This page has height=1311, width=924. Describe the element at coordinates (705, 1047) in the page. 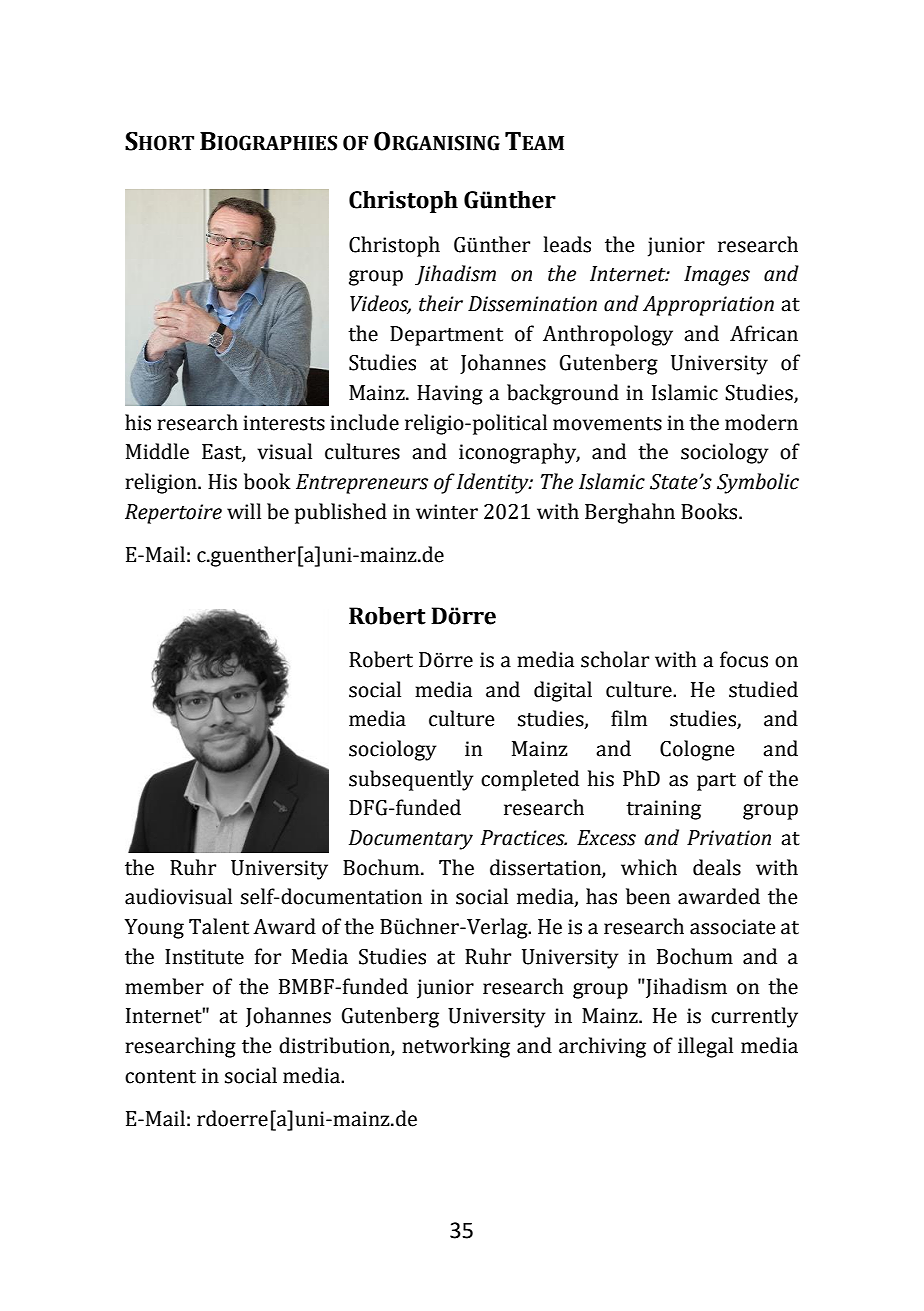

I see `illegal` at that location.
